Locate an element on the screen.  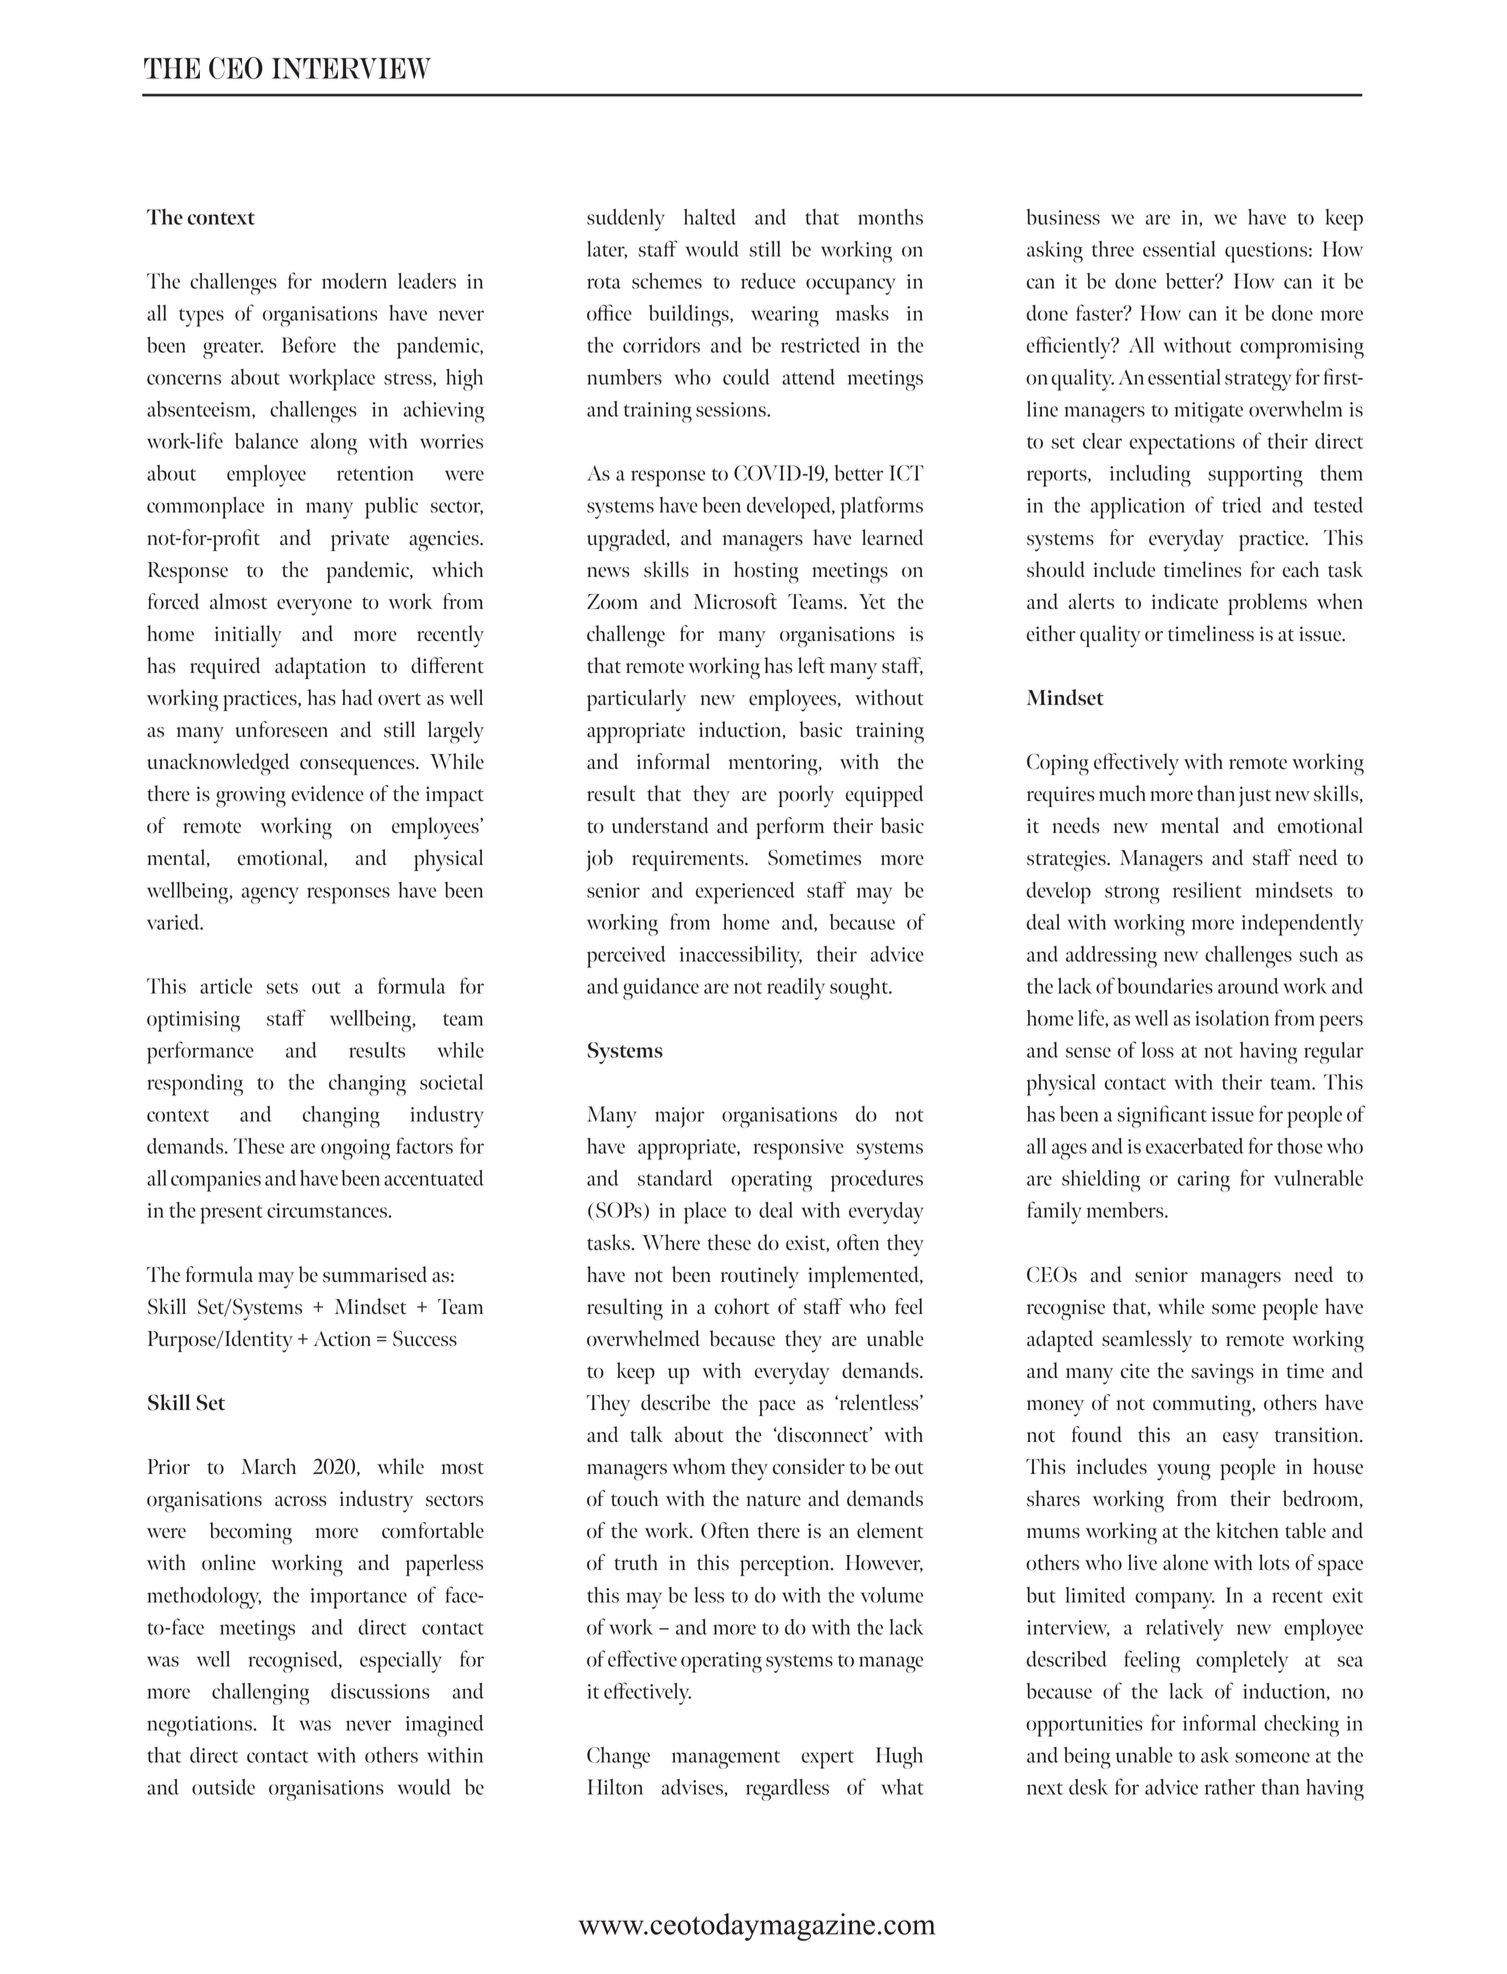
Microsoft is located at coordinates (735, 601).
